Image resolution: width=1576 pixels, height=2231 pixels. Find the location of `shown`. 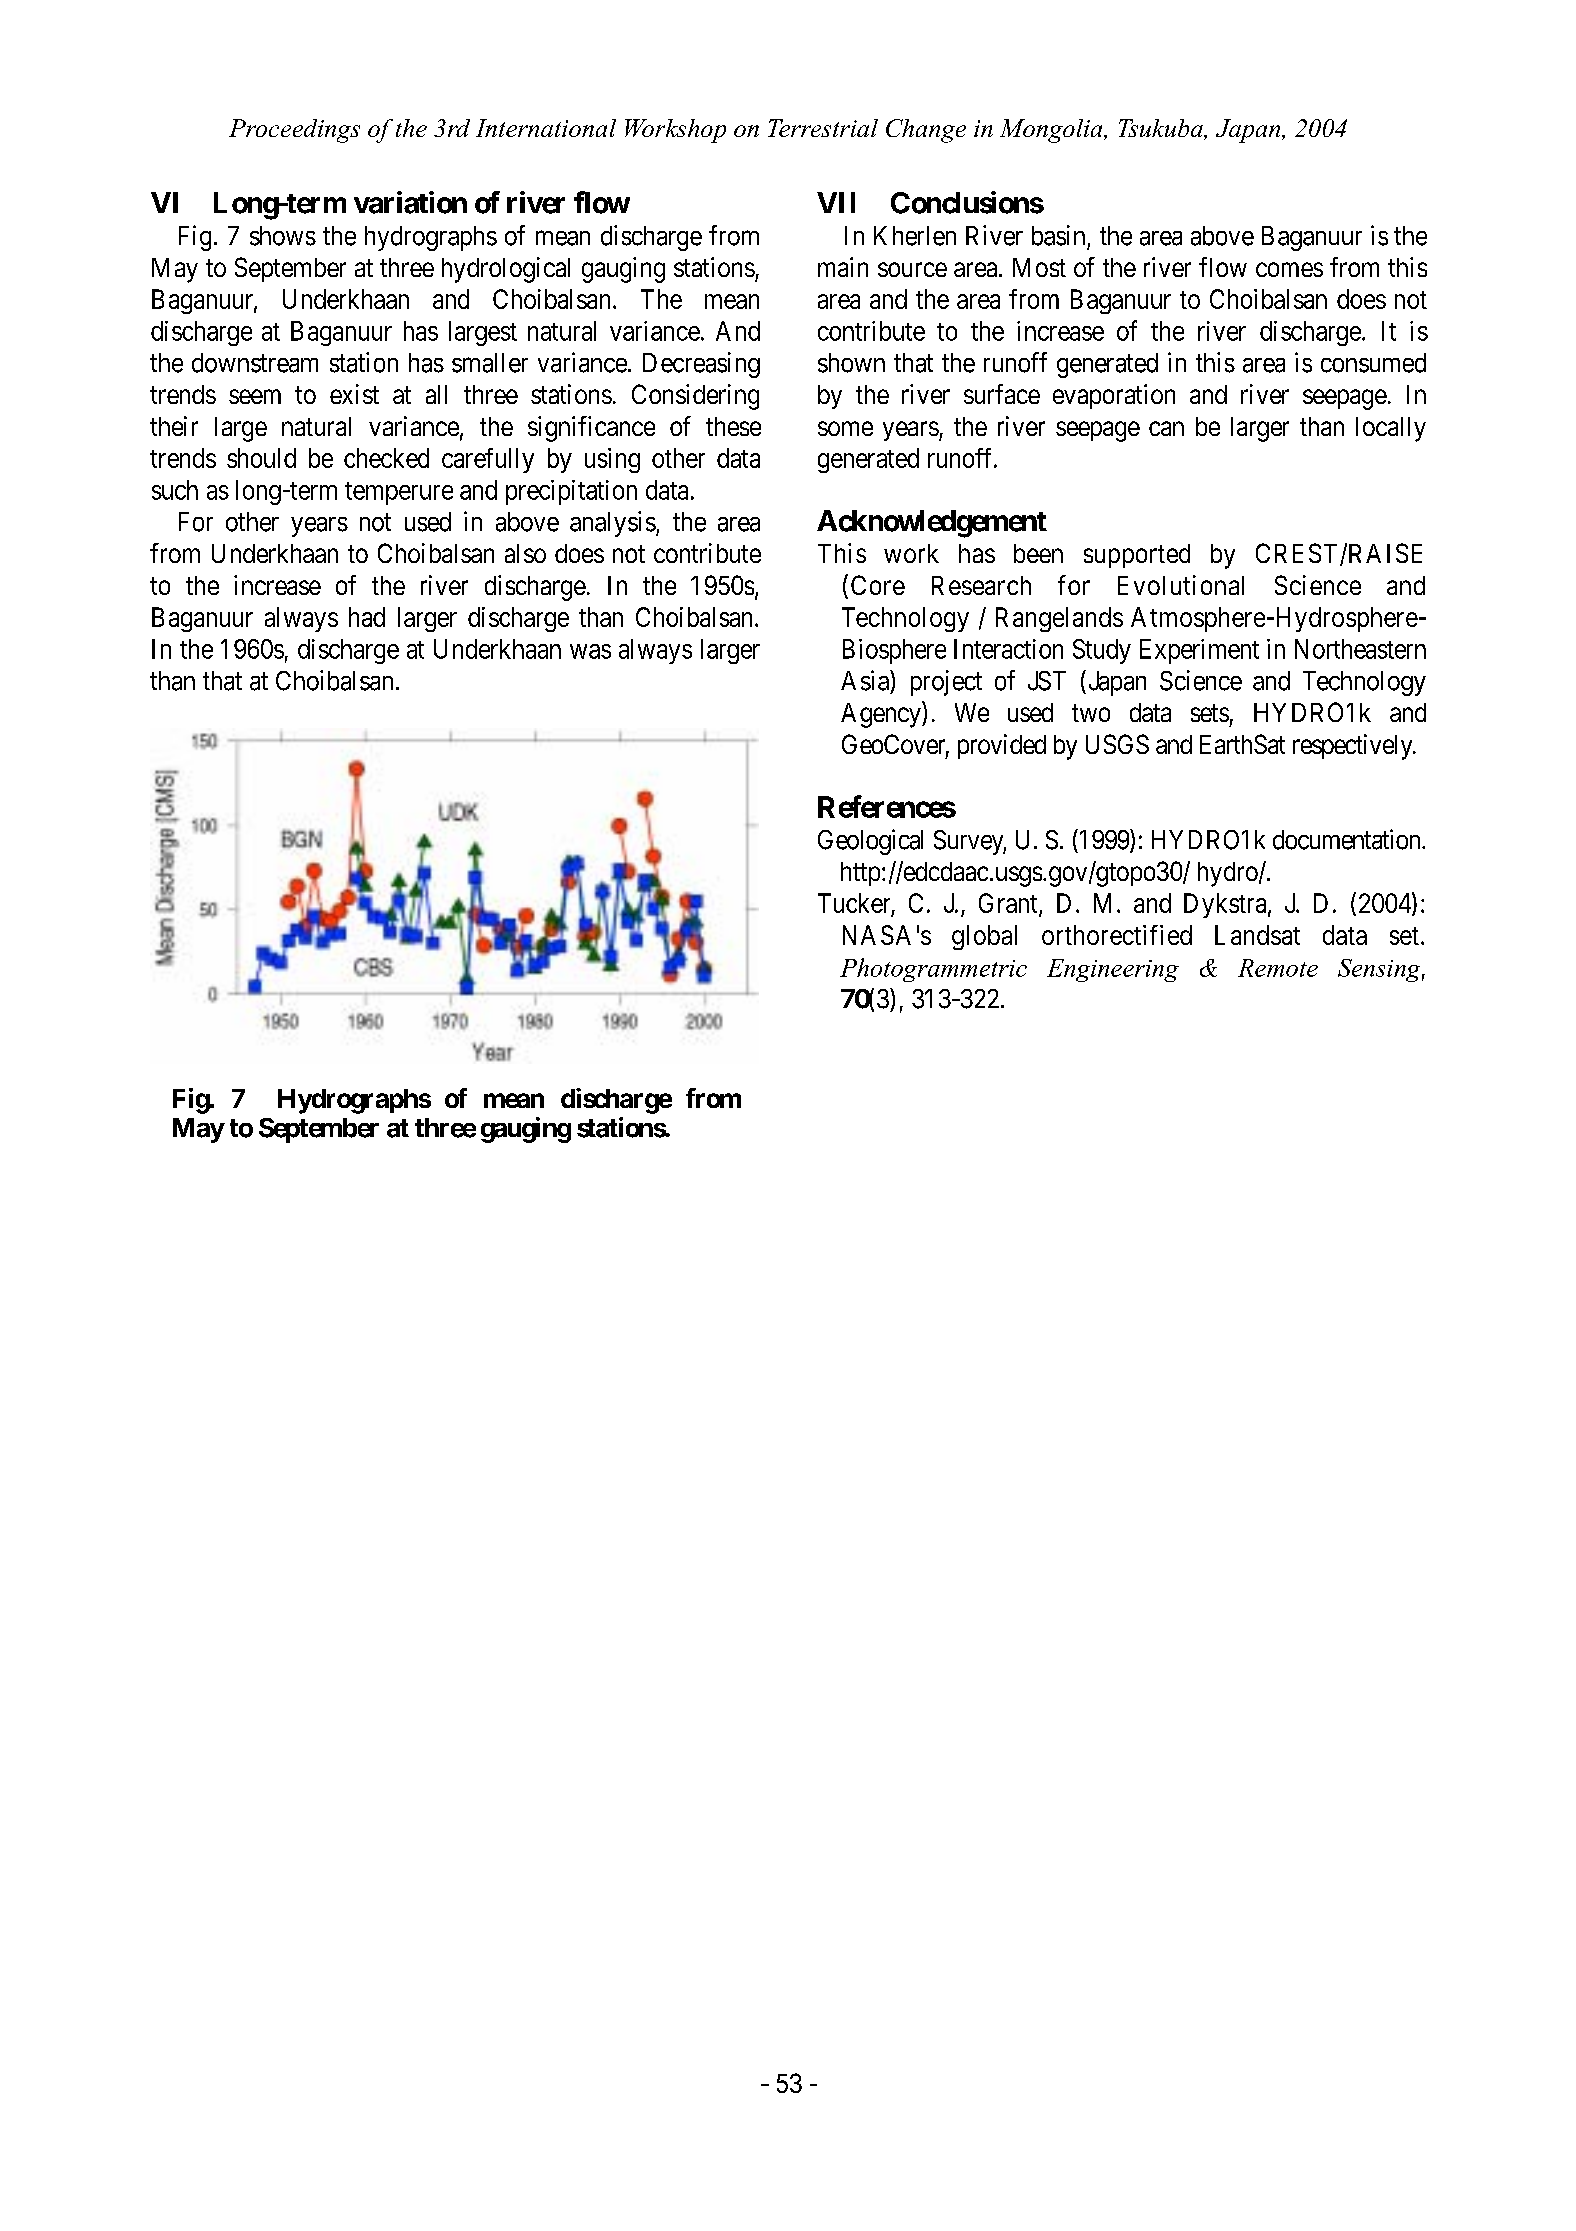

shown is located at coordinates (851, 363).
